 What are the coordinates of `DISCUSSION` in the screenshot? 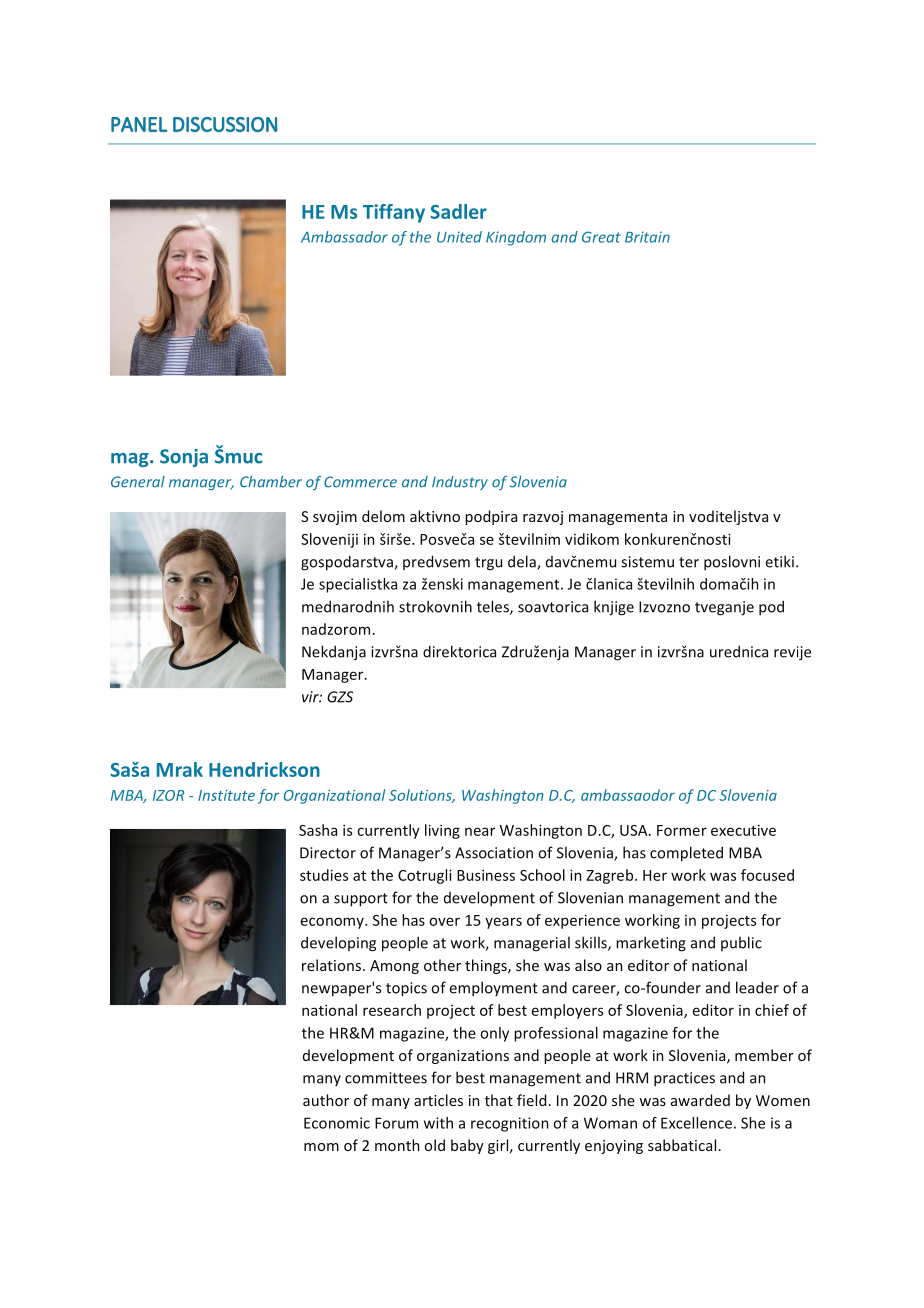 It's located at (225, 124).
